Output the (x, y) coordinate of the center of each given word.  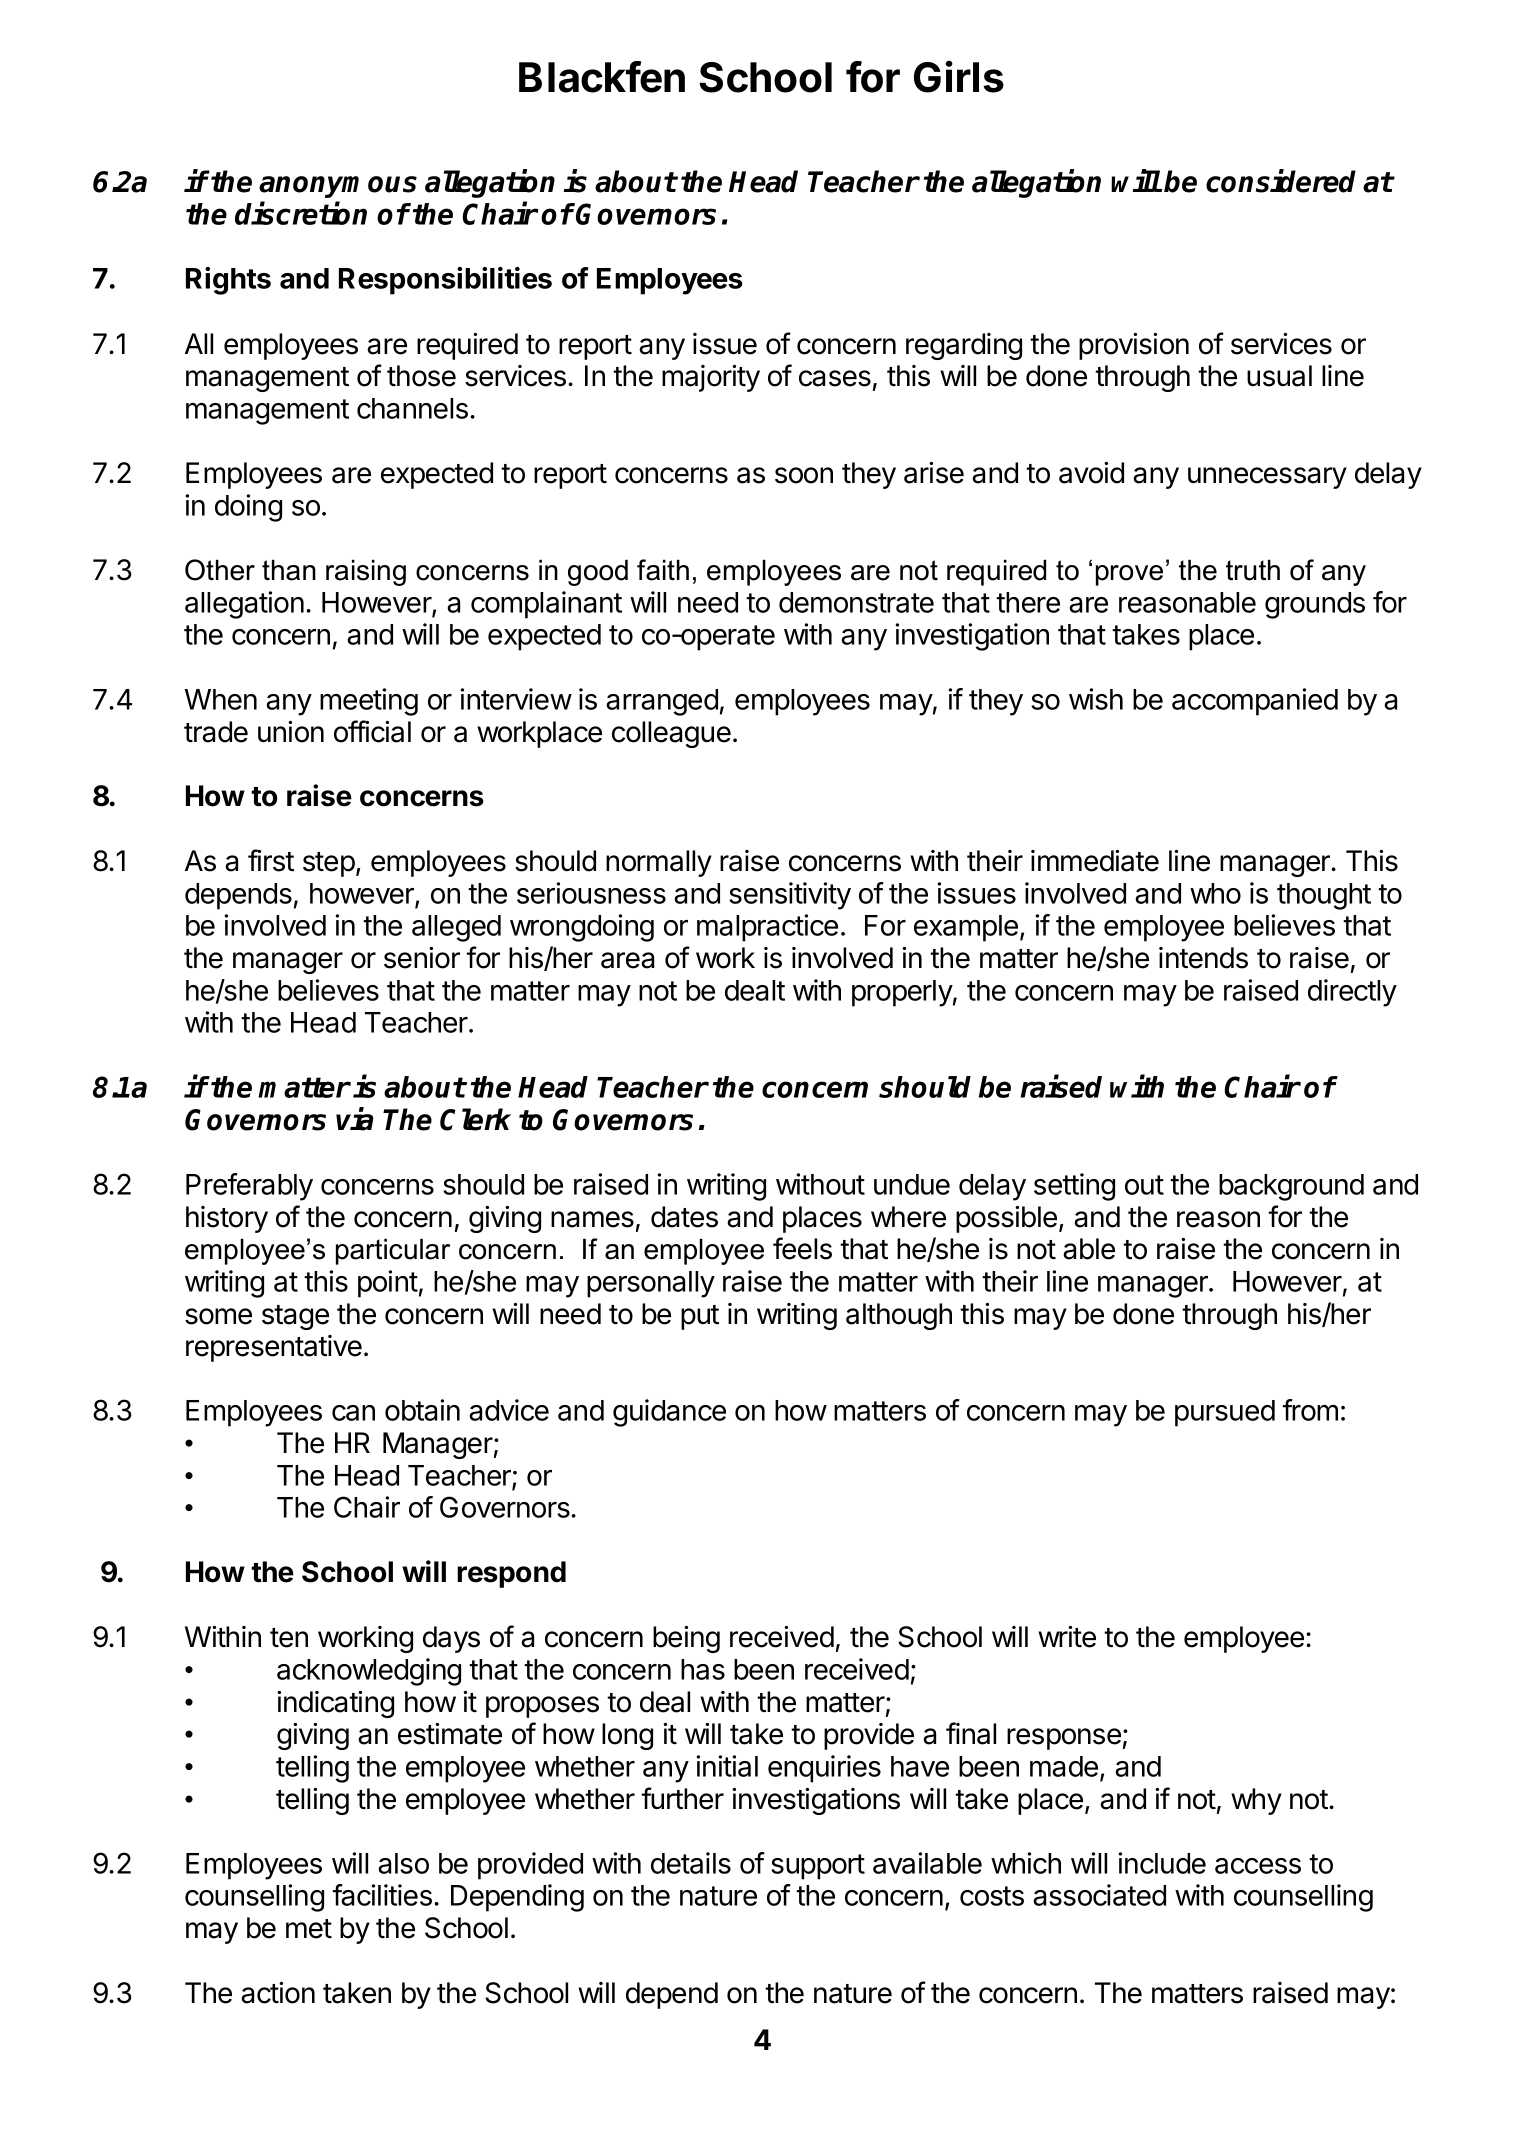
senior (422, 958)
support (818, 1867)
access (1258, 1866)
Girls (959, 76)
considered (1281, 181)
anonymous (338, 187)
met (309, 1929)
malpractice (767, 928)
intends (1203, 958)
